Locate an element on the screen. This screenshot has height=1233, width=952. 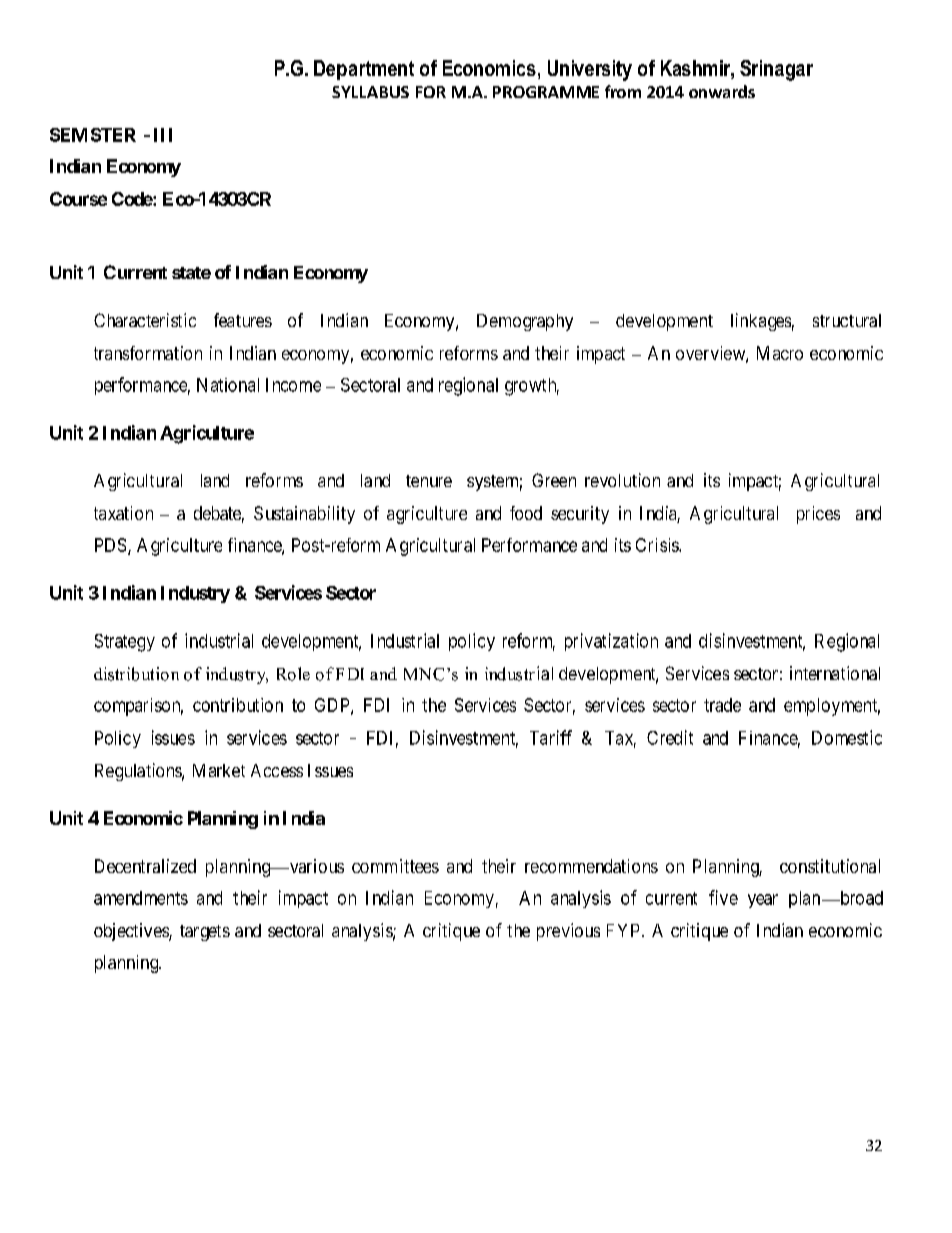
PROGRAMME is located at coordinates (546, 92).
